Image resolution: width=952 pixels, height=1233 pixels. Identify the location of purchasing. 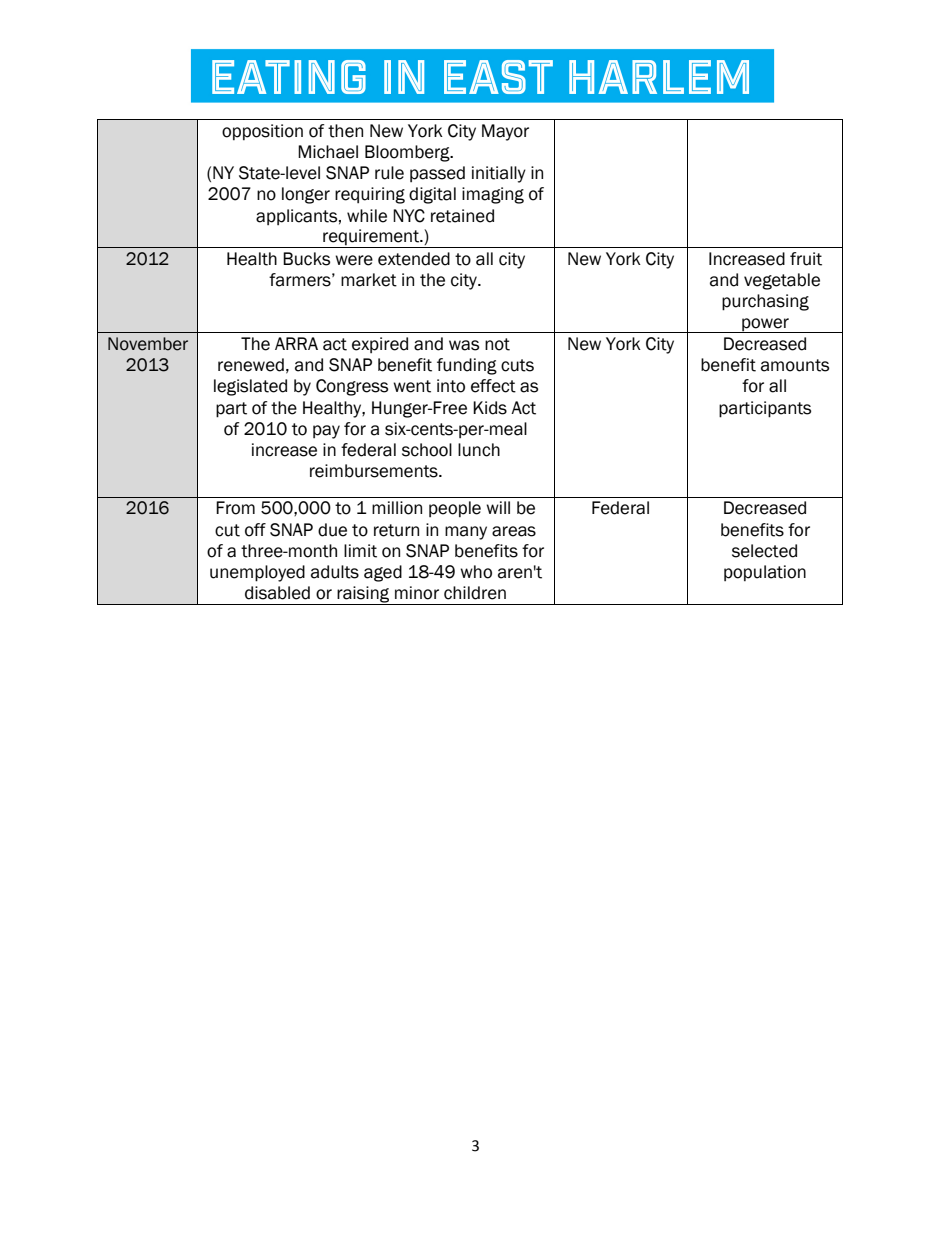
(765, 302).
